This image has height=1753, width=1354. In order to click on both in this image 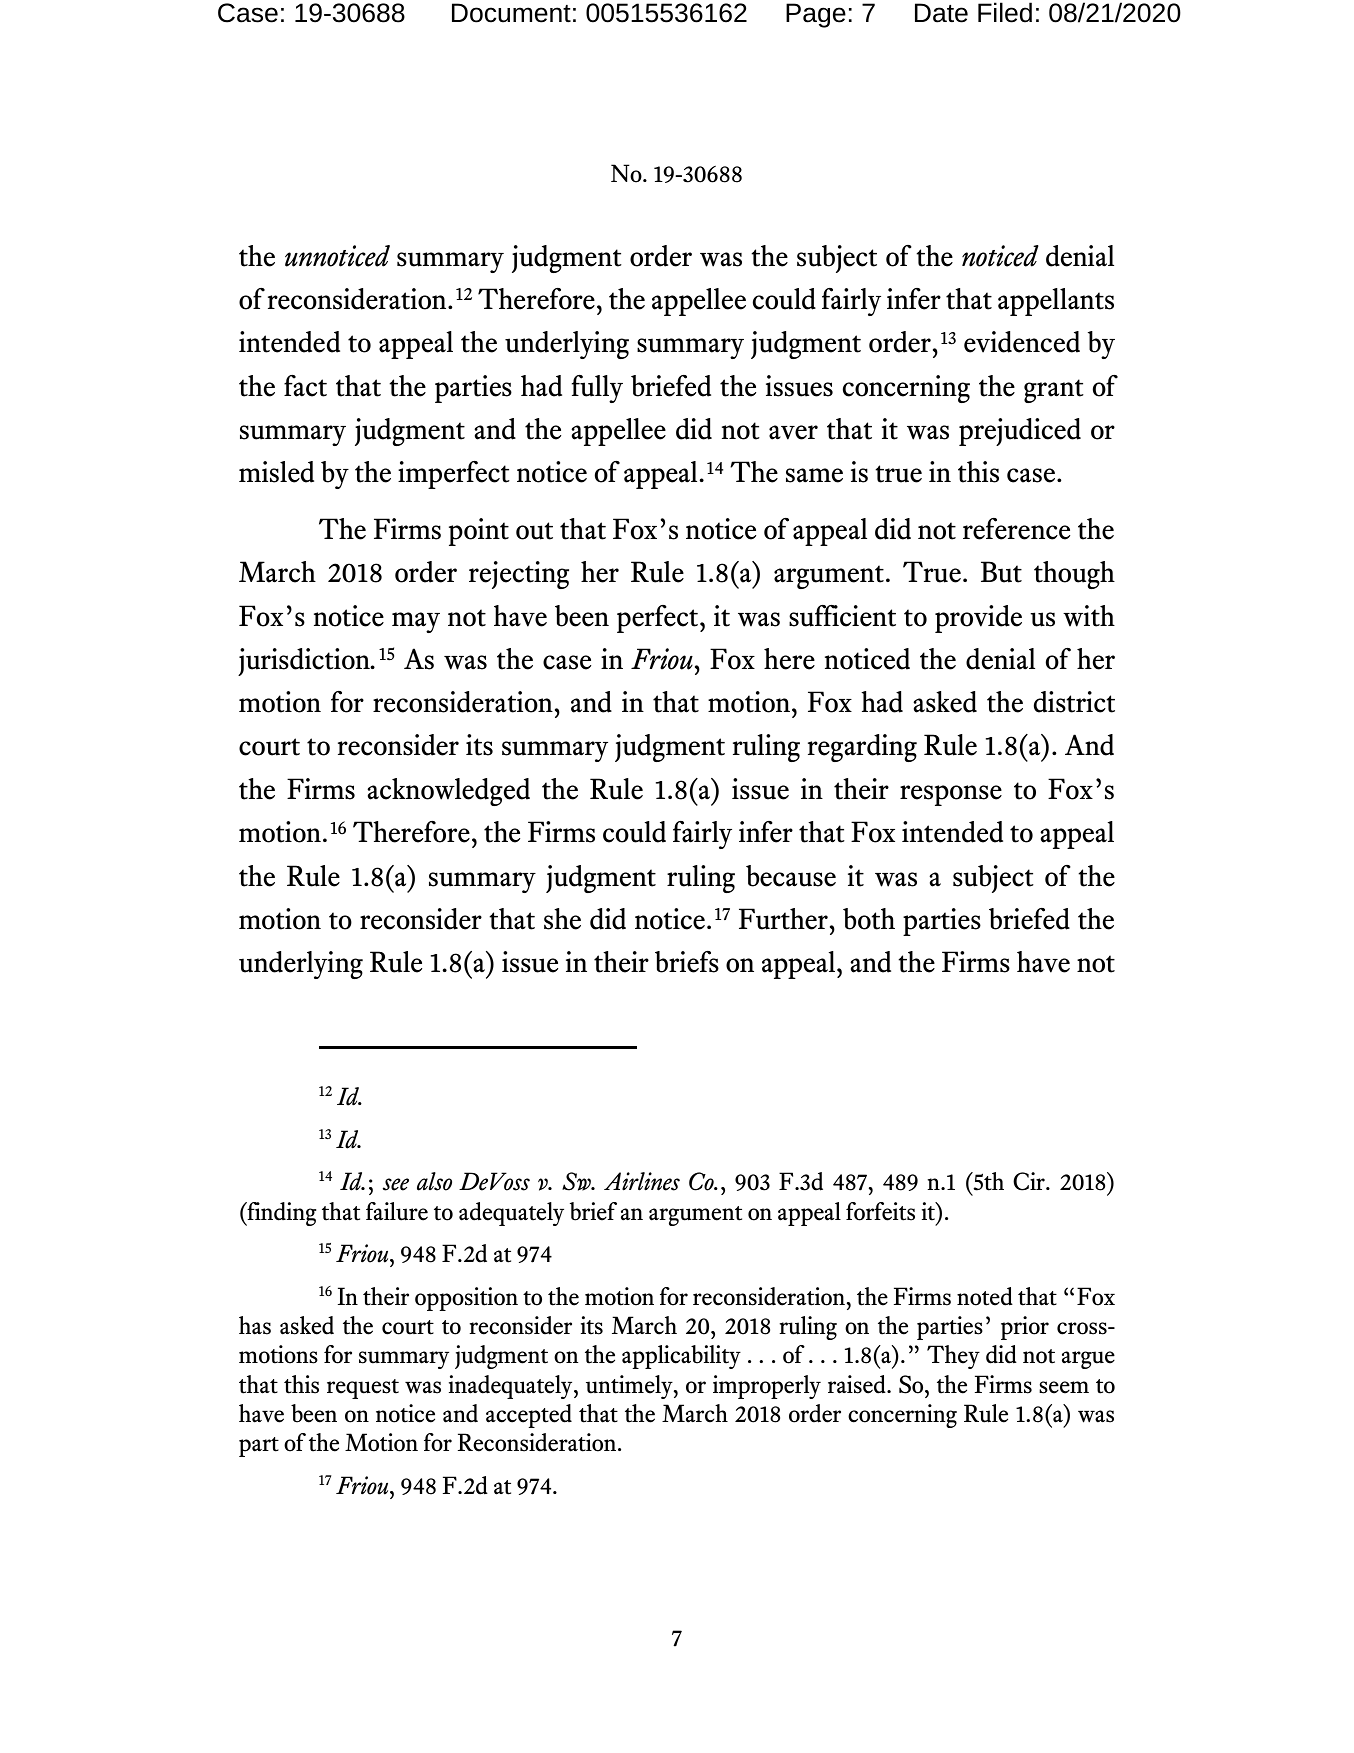, I will do `click(869, 919)`.
